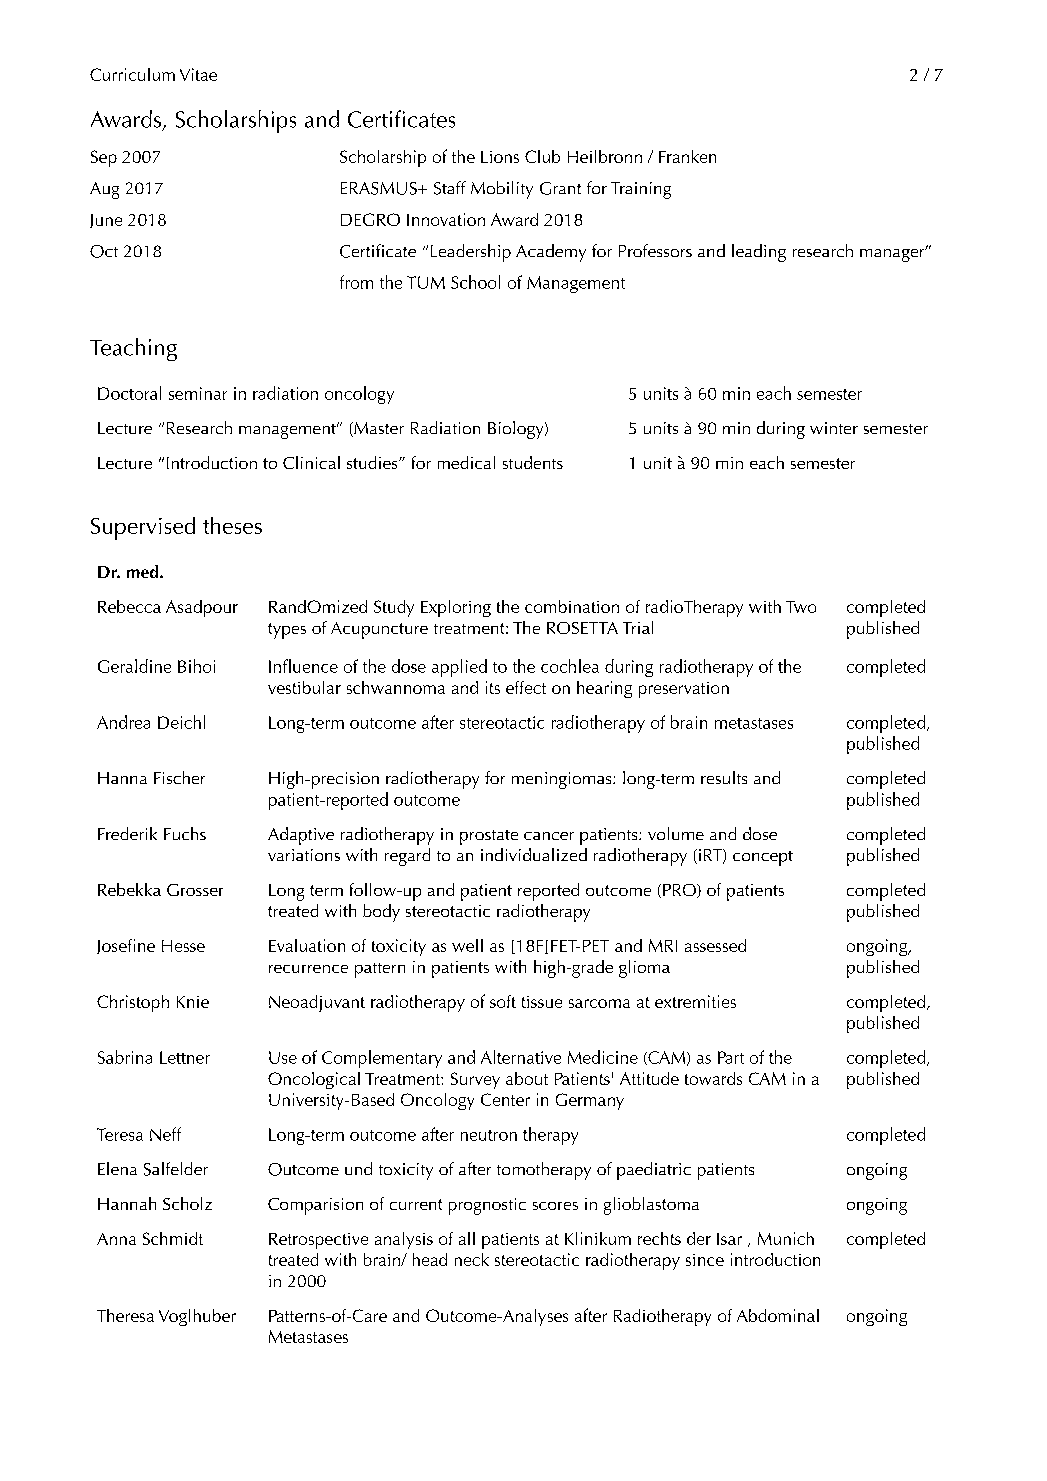 This page has height=1481, width=1047. What do you see at coordinates (472, 1259) in the page?
I see `neck` at bounding box center [472, 1259].
